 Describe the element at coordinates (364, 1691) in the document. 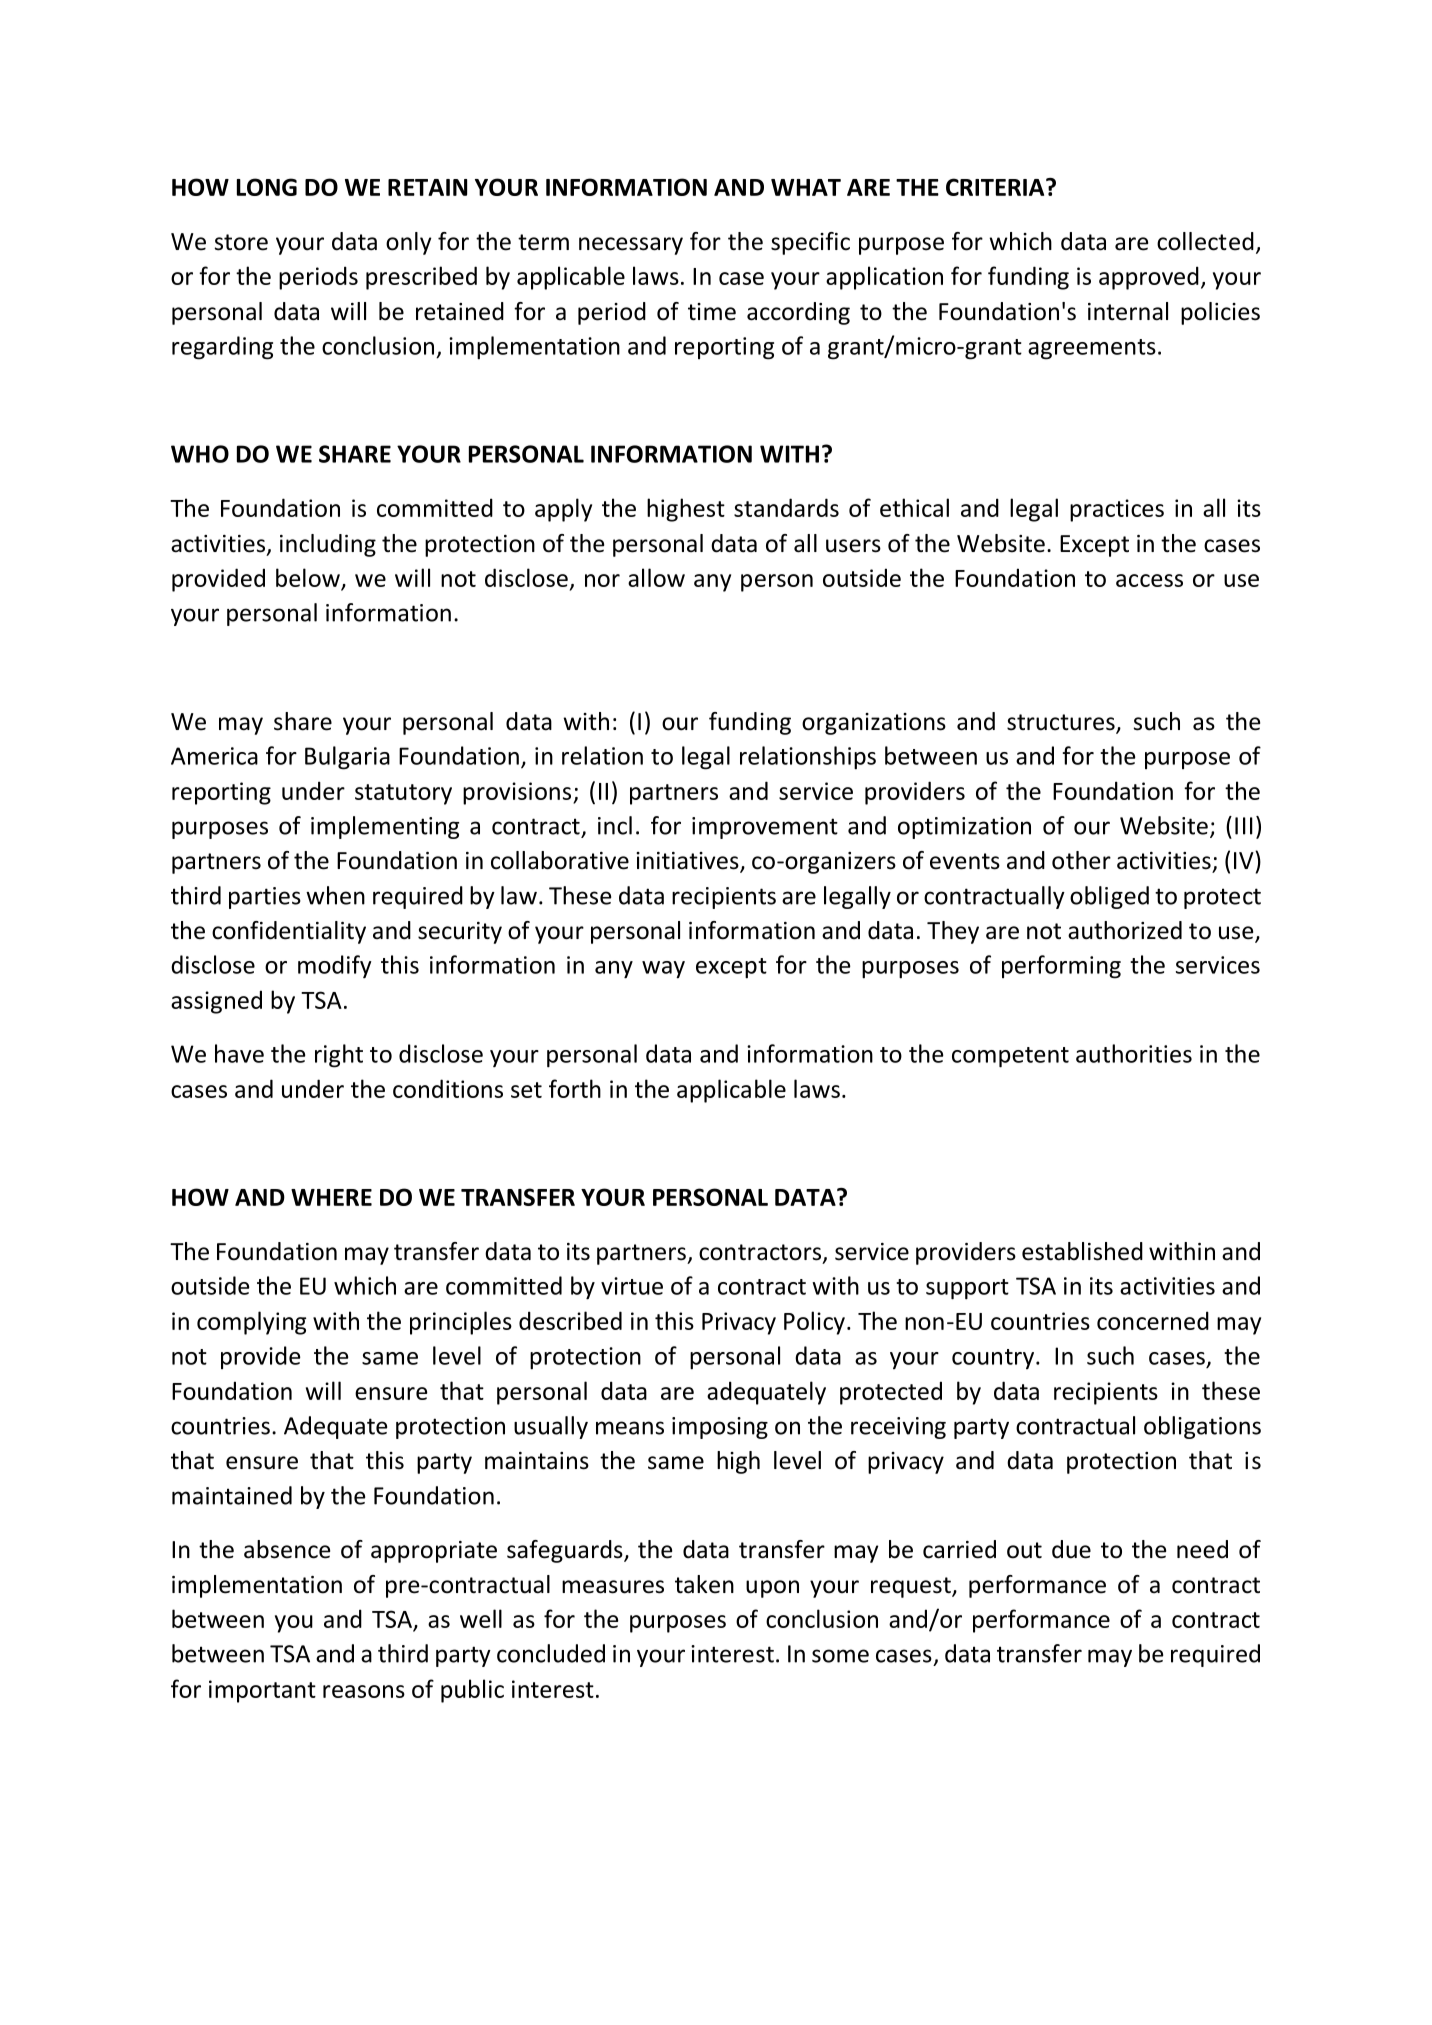

I see `reasons` at that location.
